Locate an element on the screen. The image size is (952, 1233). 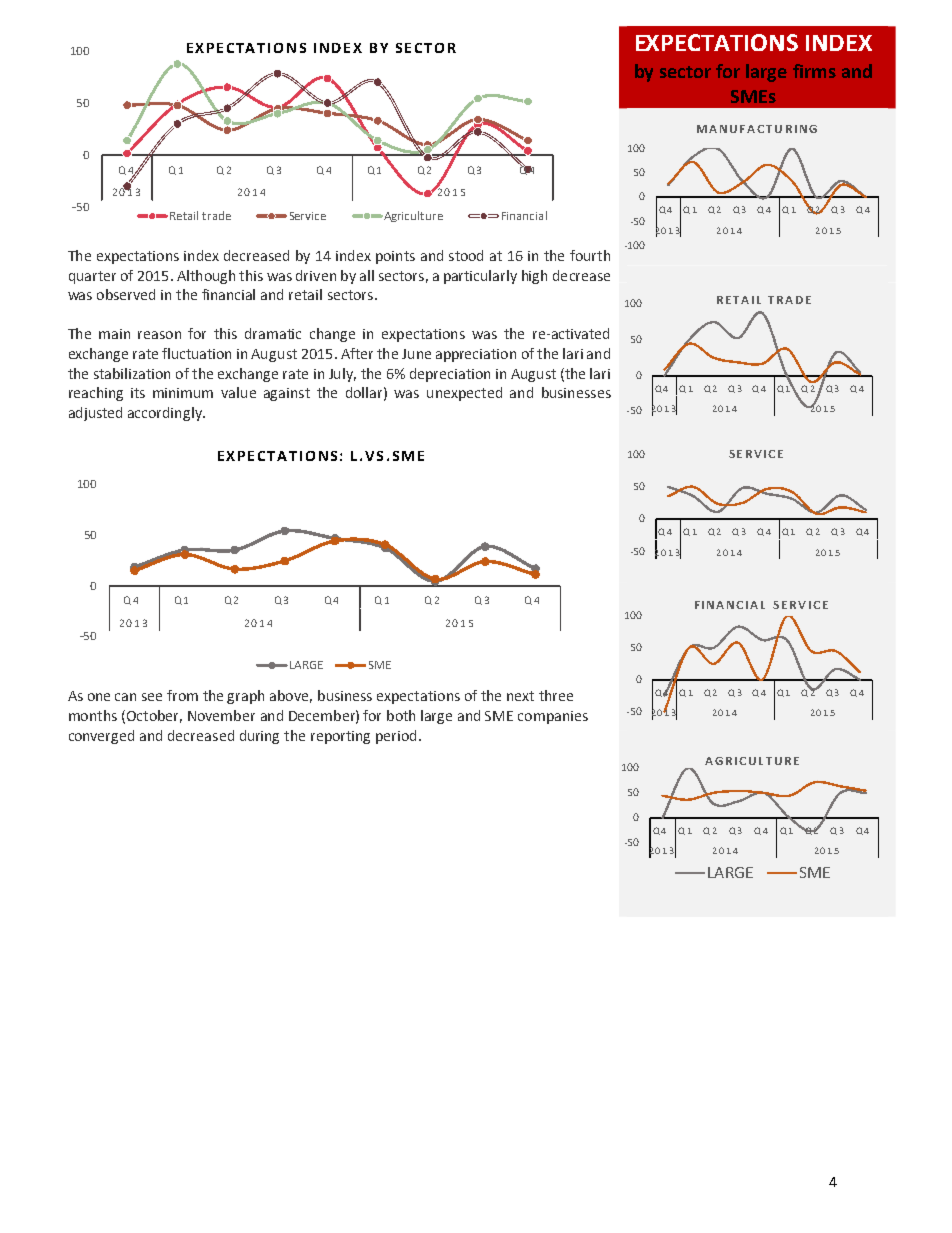
fourth is located at coordinates (590, 255).
